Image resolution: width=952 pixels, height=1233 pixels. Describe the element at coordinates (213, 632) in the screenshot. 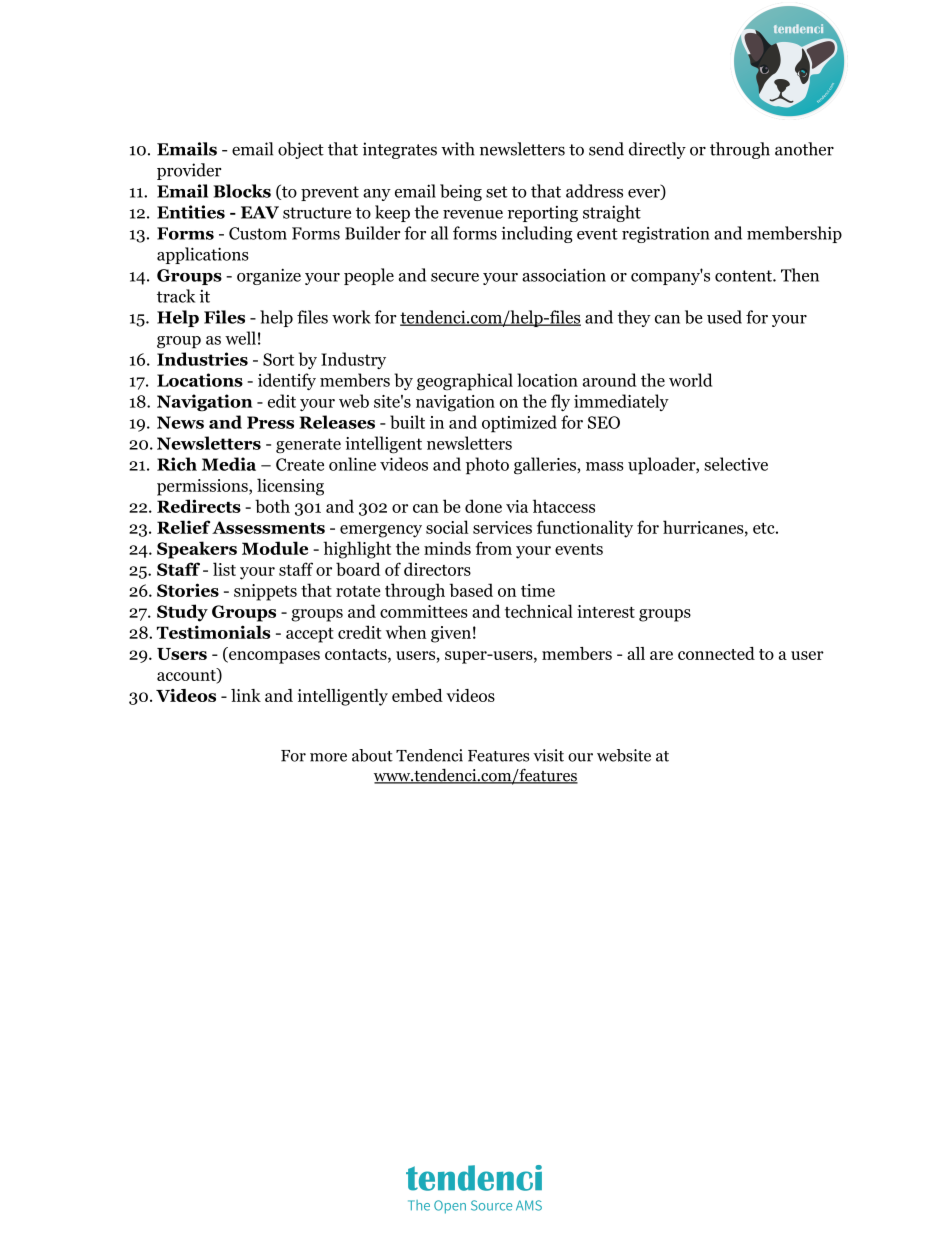

I see `Testimonials` at that location.
